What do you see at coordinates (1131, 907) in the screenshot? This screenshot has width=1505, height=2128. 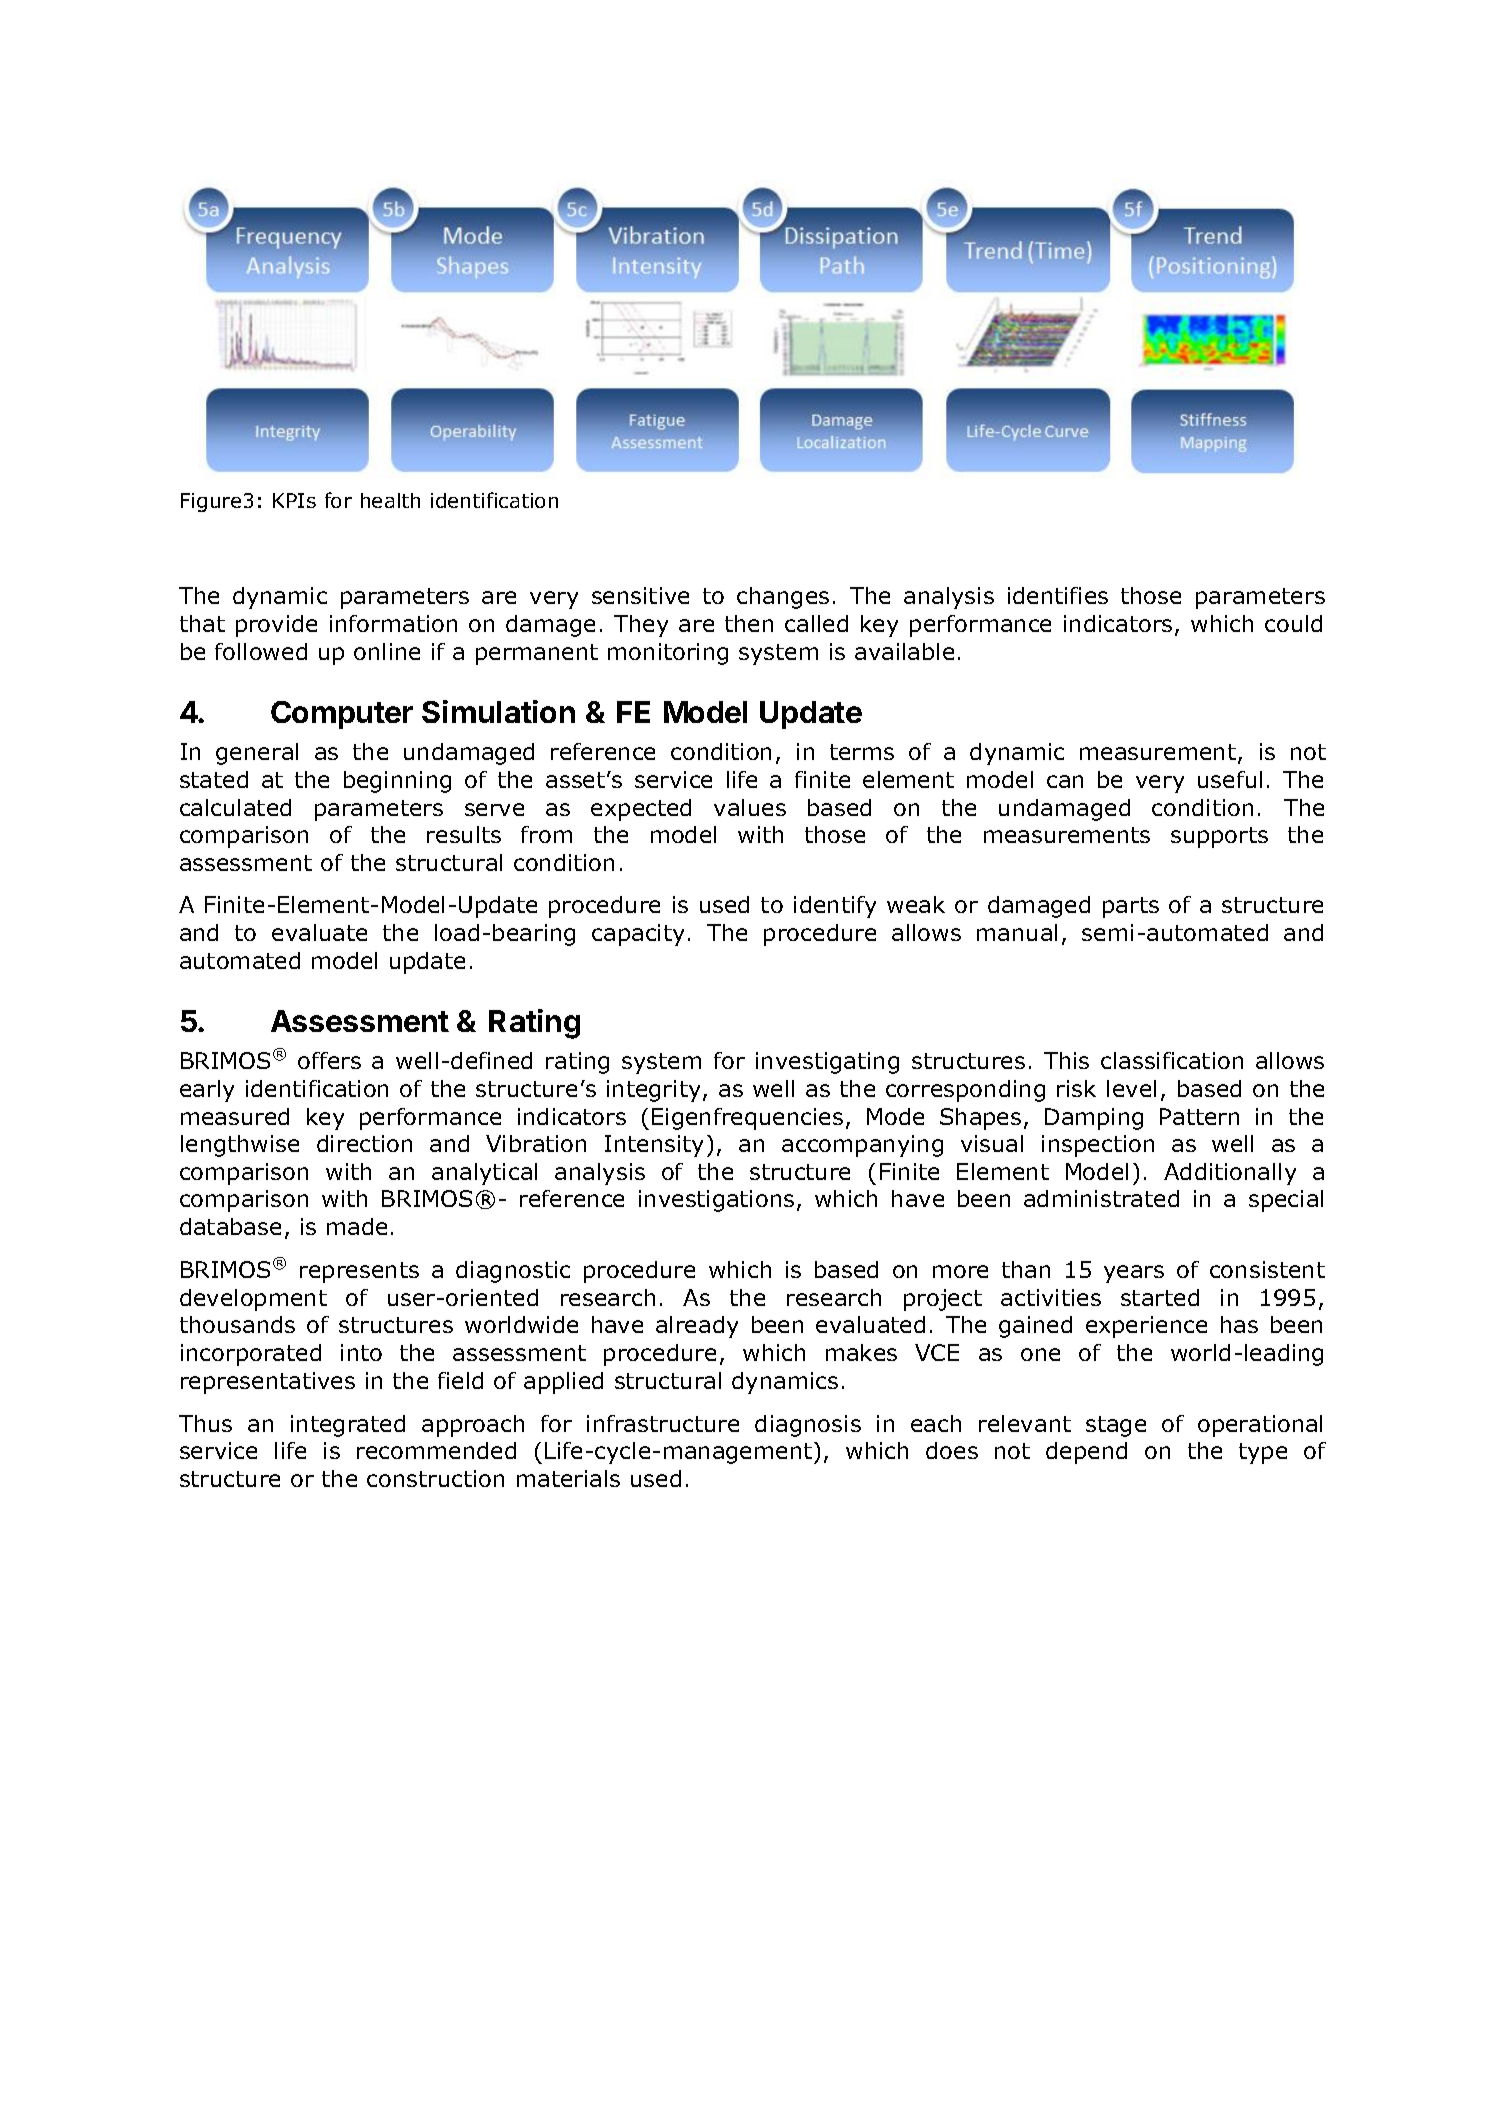 I see `parts` at bounding box center [1131, 907].
